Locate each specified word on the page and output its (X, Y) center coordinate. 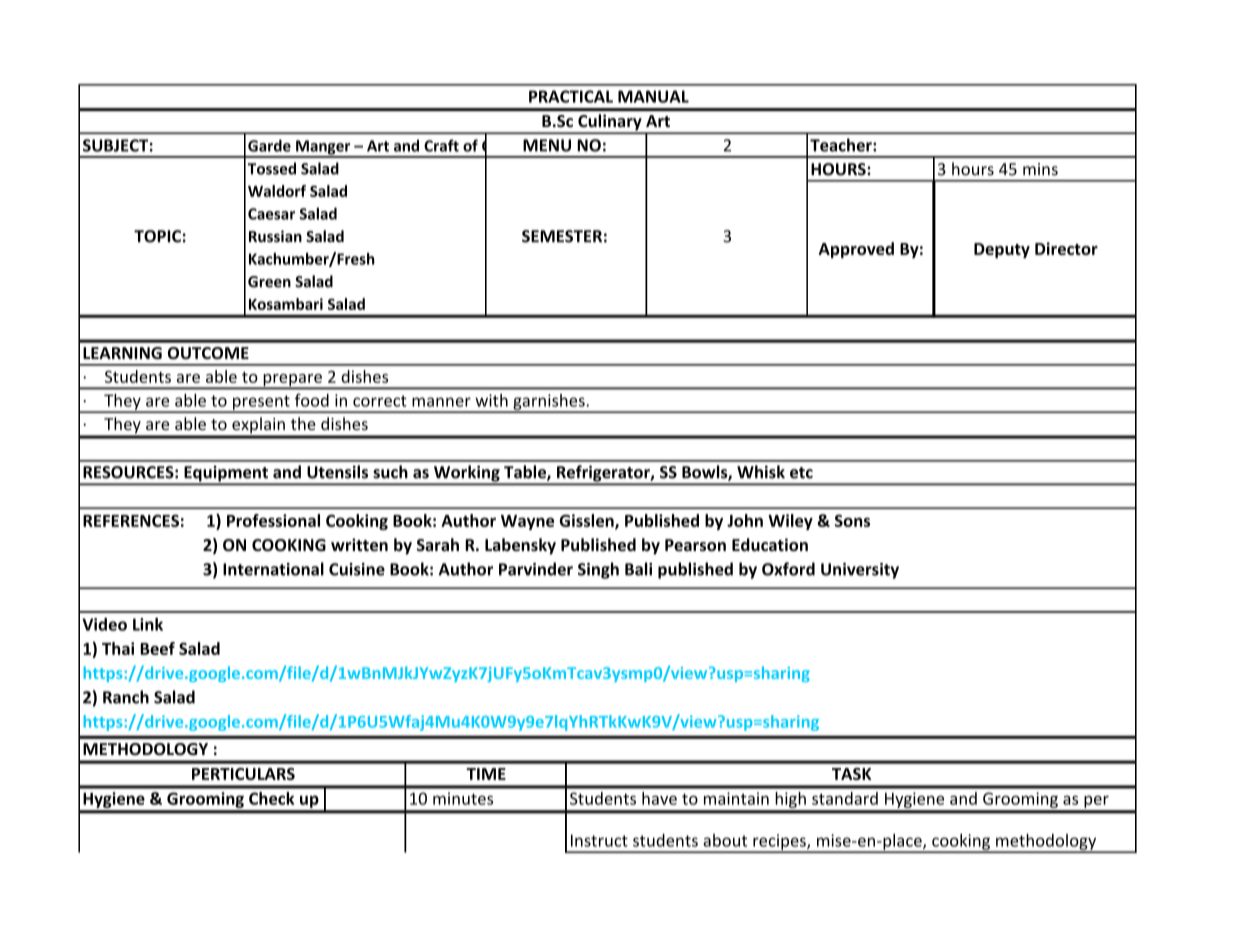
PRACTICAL (571, 96)
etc (801, 473)
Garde (269, 145)
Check (271, 798)
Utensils (337, 472)
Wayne (527, 522)
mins (1040, 169)
